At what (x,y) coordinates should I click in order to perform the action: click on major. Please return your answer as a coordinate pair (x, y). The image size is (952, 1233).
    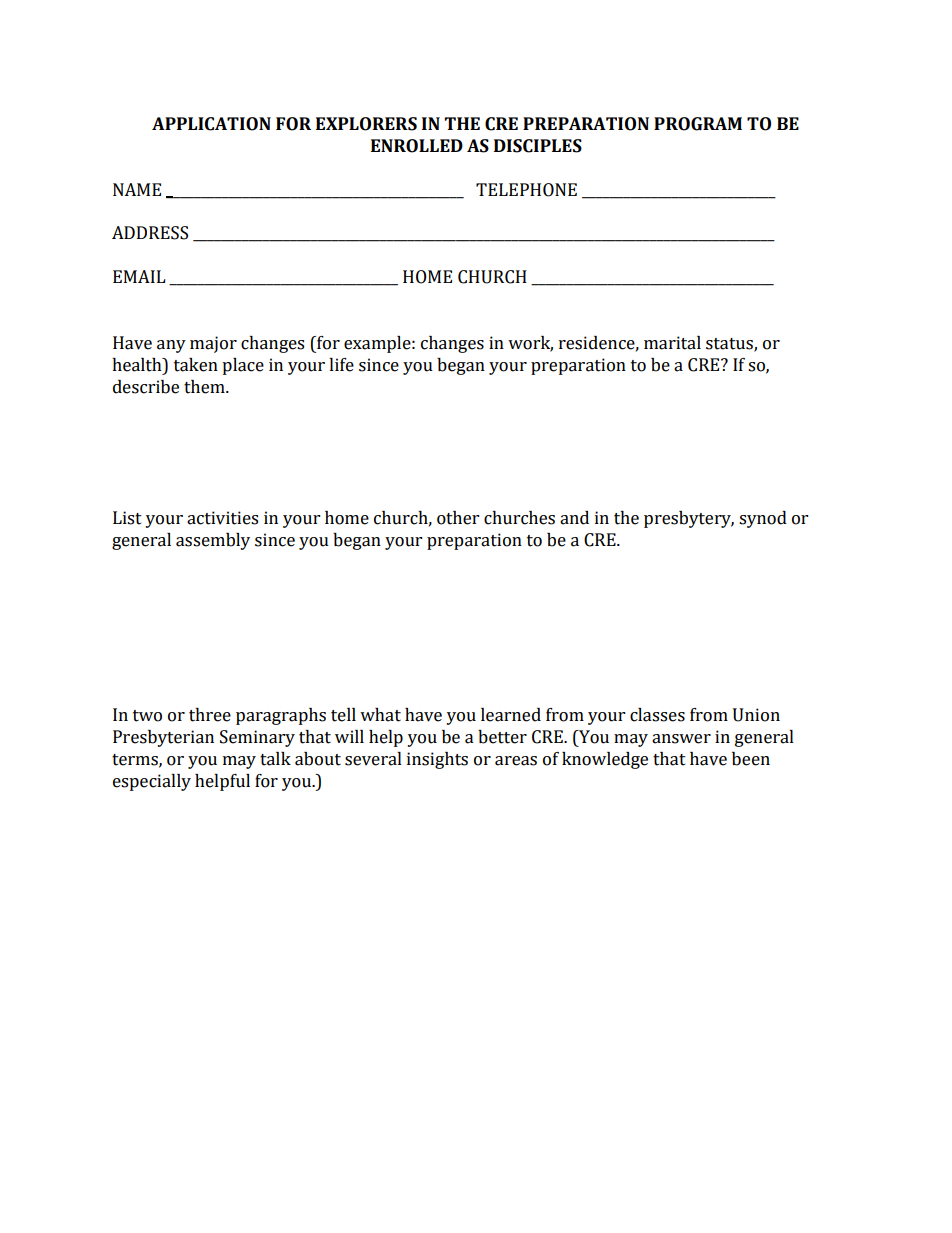
    Looking at the image, I should click on (213, 344).
